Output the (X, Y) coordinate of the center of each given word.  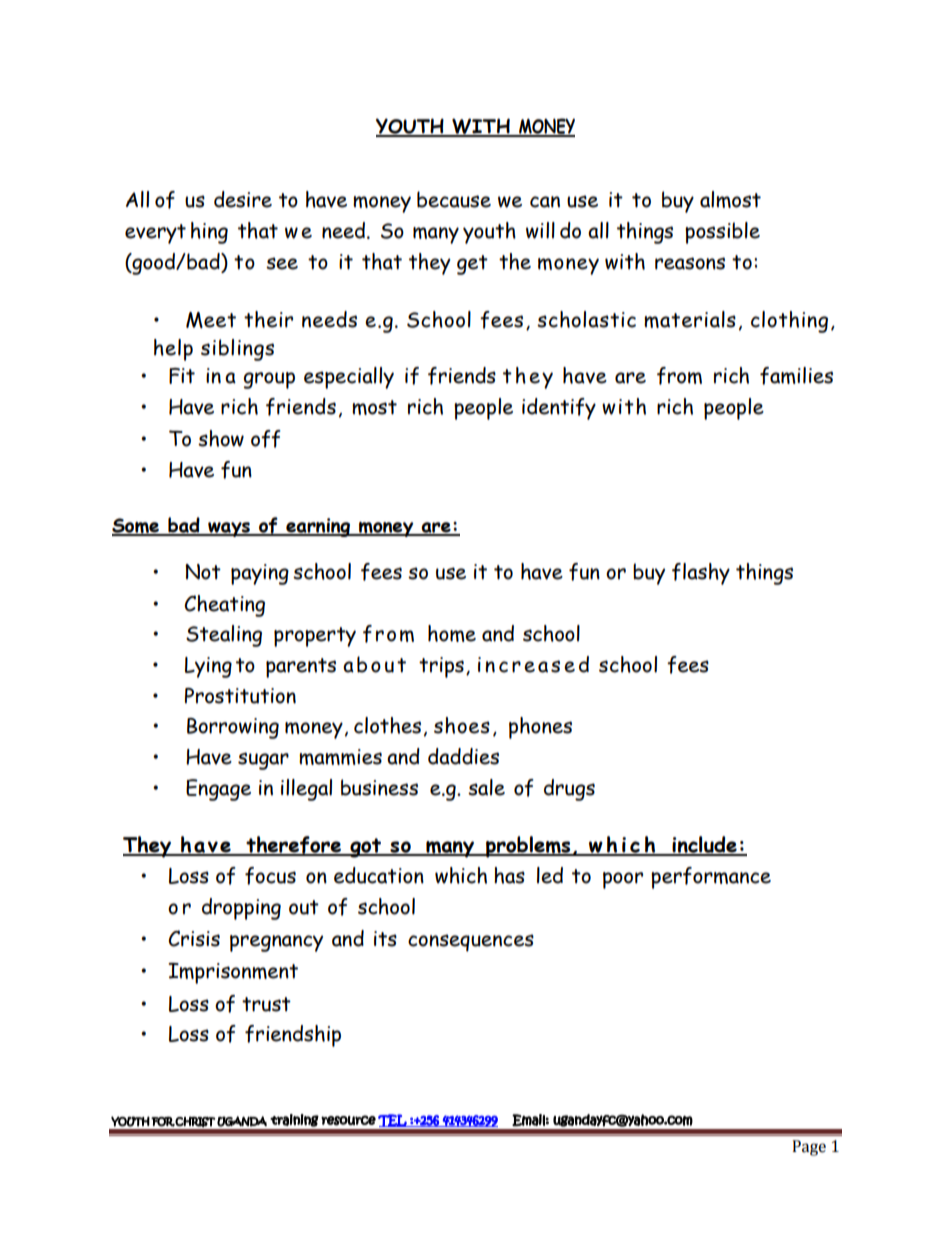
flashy (701, 574)
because (454, 199)
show (221, 438)
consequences (471, 943)
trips (441, 667)
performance (711, 878)
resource (348, 1120)
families (796, 376)
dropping (241, 909)
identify (559, 409)
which (461, 875)
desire (243, 199)
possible (722, 233)
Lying (208, 667)
